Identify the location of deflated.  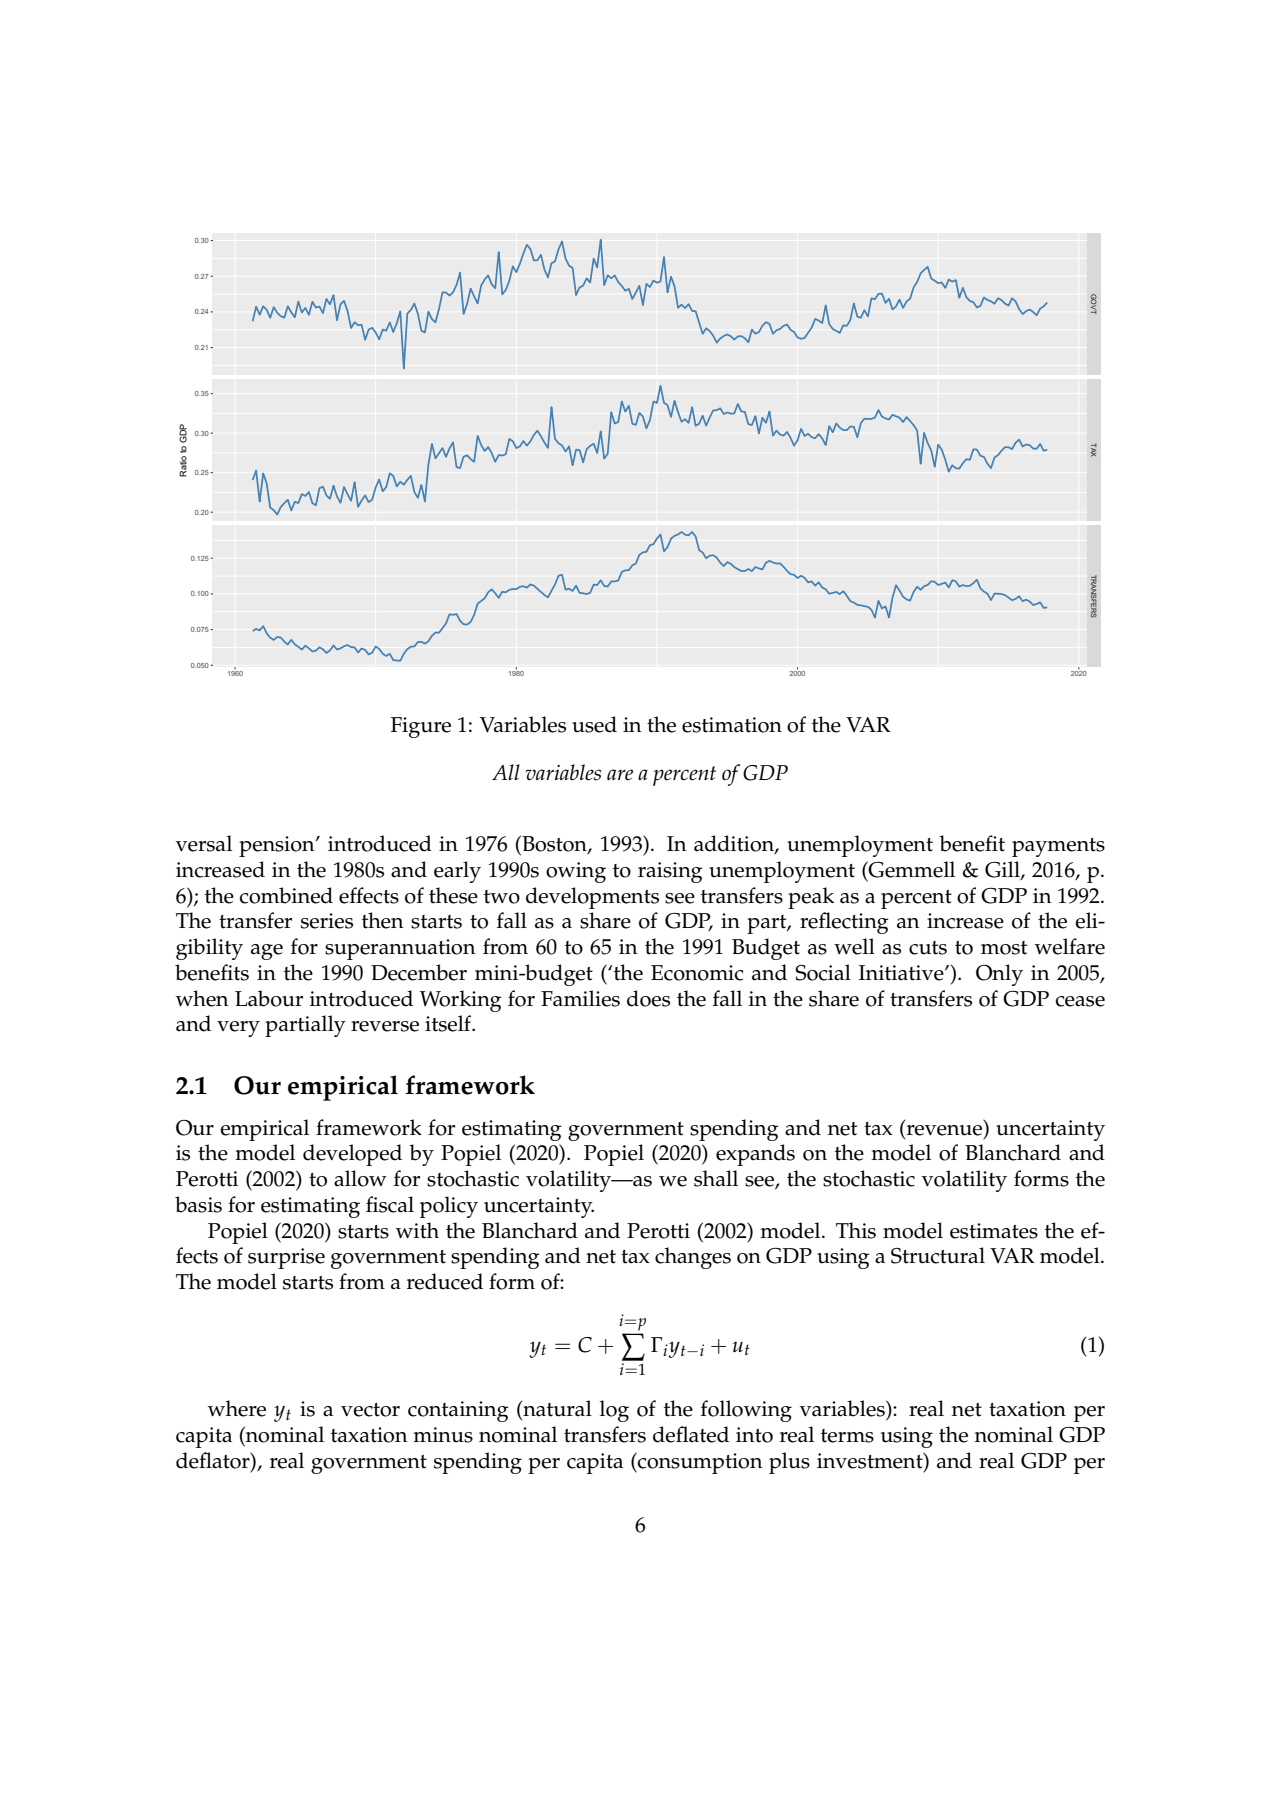
(691, 1434).
